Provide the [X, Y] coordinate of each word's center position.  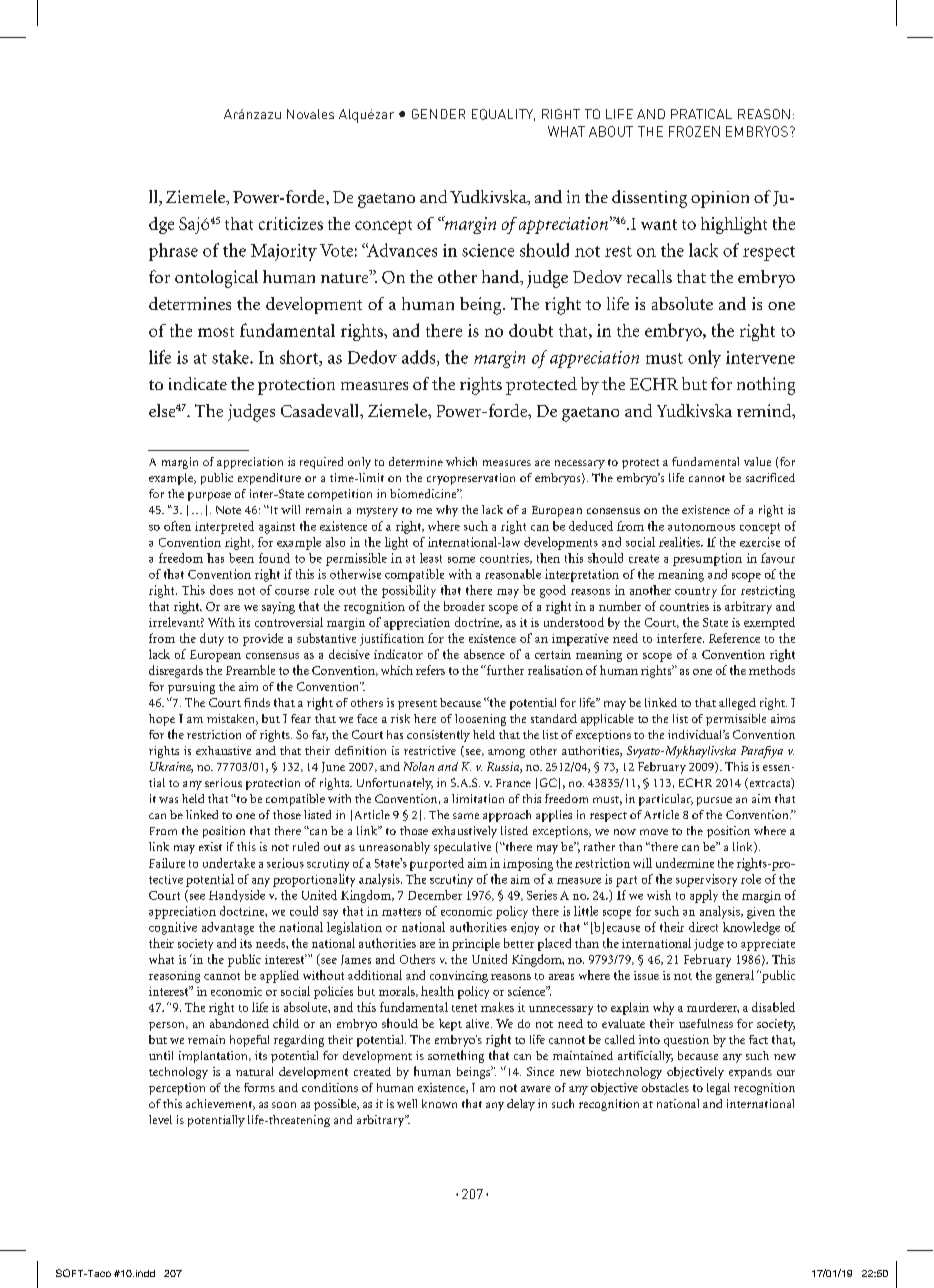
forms [259, 1087]
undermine [685, 863]
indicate [198, 383]
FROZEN [694, 131]
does [221, 590]
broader [464, 606]
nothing [766, 386]
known [439, 1103]
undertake [229, 863]
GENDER [438, 114]
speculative [462, 848]
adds [420, 358]
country [696, 592]
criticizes [291, 223]
